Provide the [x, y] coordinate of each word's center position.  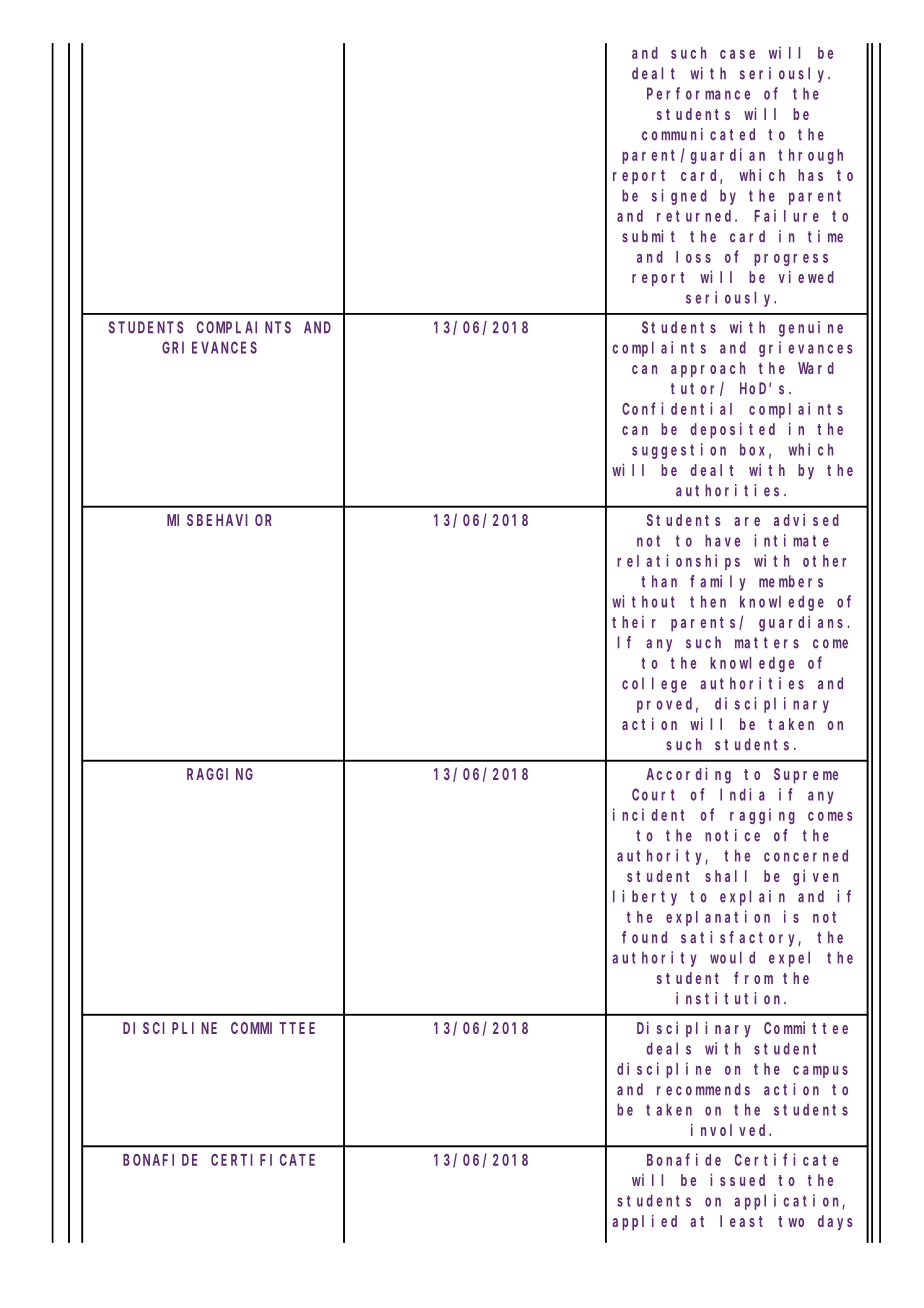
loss [693, 257]
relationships [678, 562]
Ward [816, 368]
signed [679, 197]
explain [752, 898]
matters [767, 643]
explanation [718, 918]
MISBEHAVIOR [219, 520]
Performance [698, 93]
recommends [703, 1089]
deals [668, 1048]
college [654, 685]
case [737, 54]
